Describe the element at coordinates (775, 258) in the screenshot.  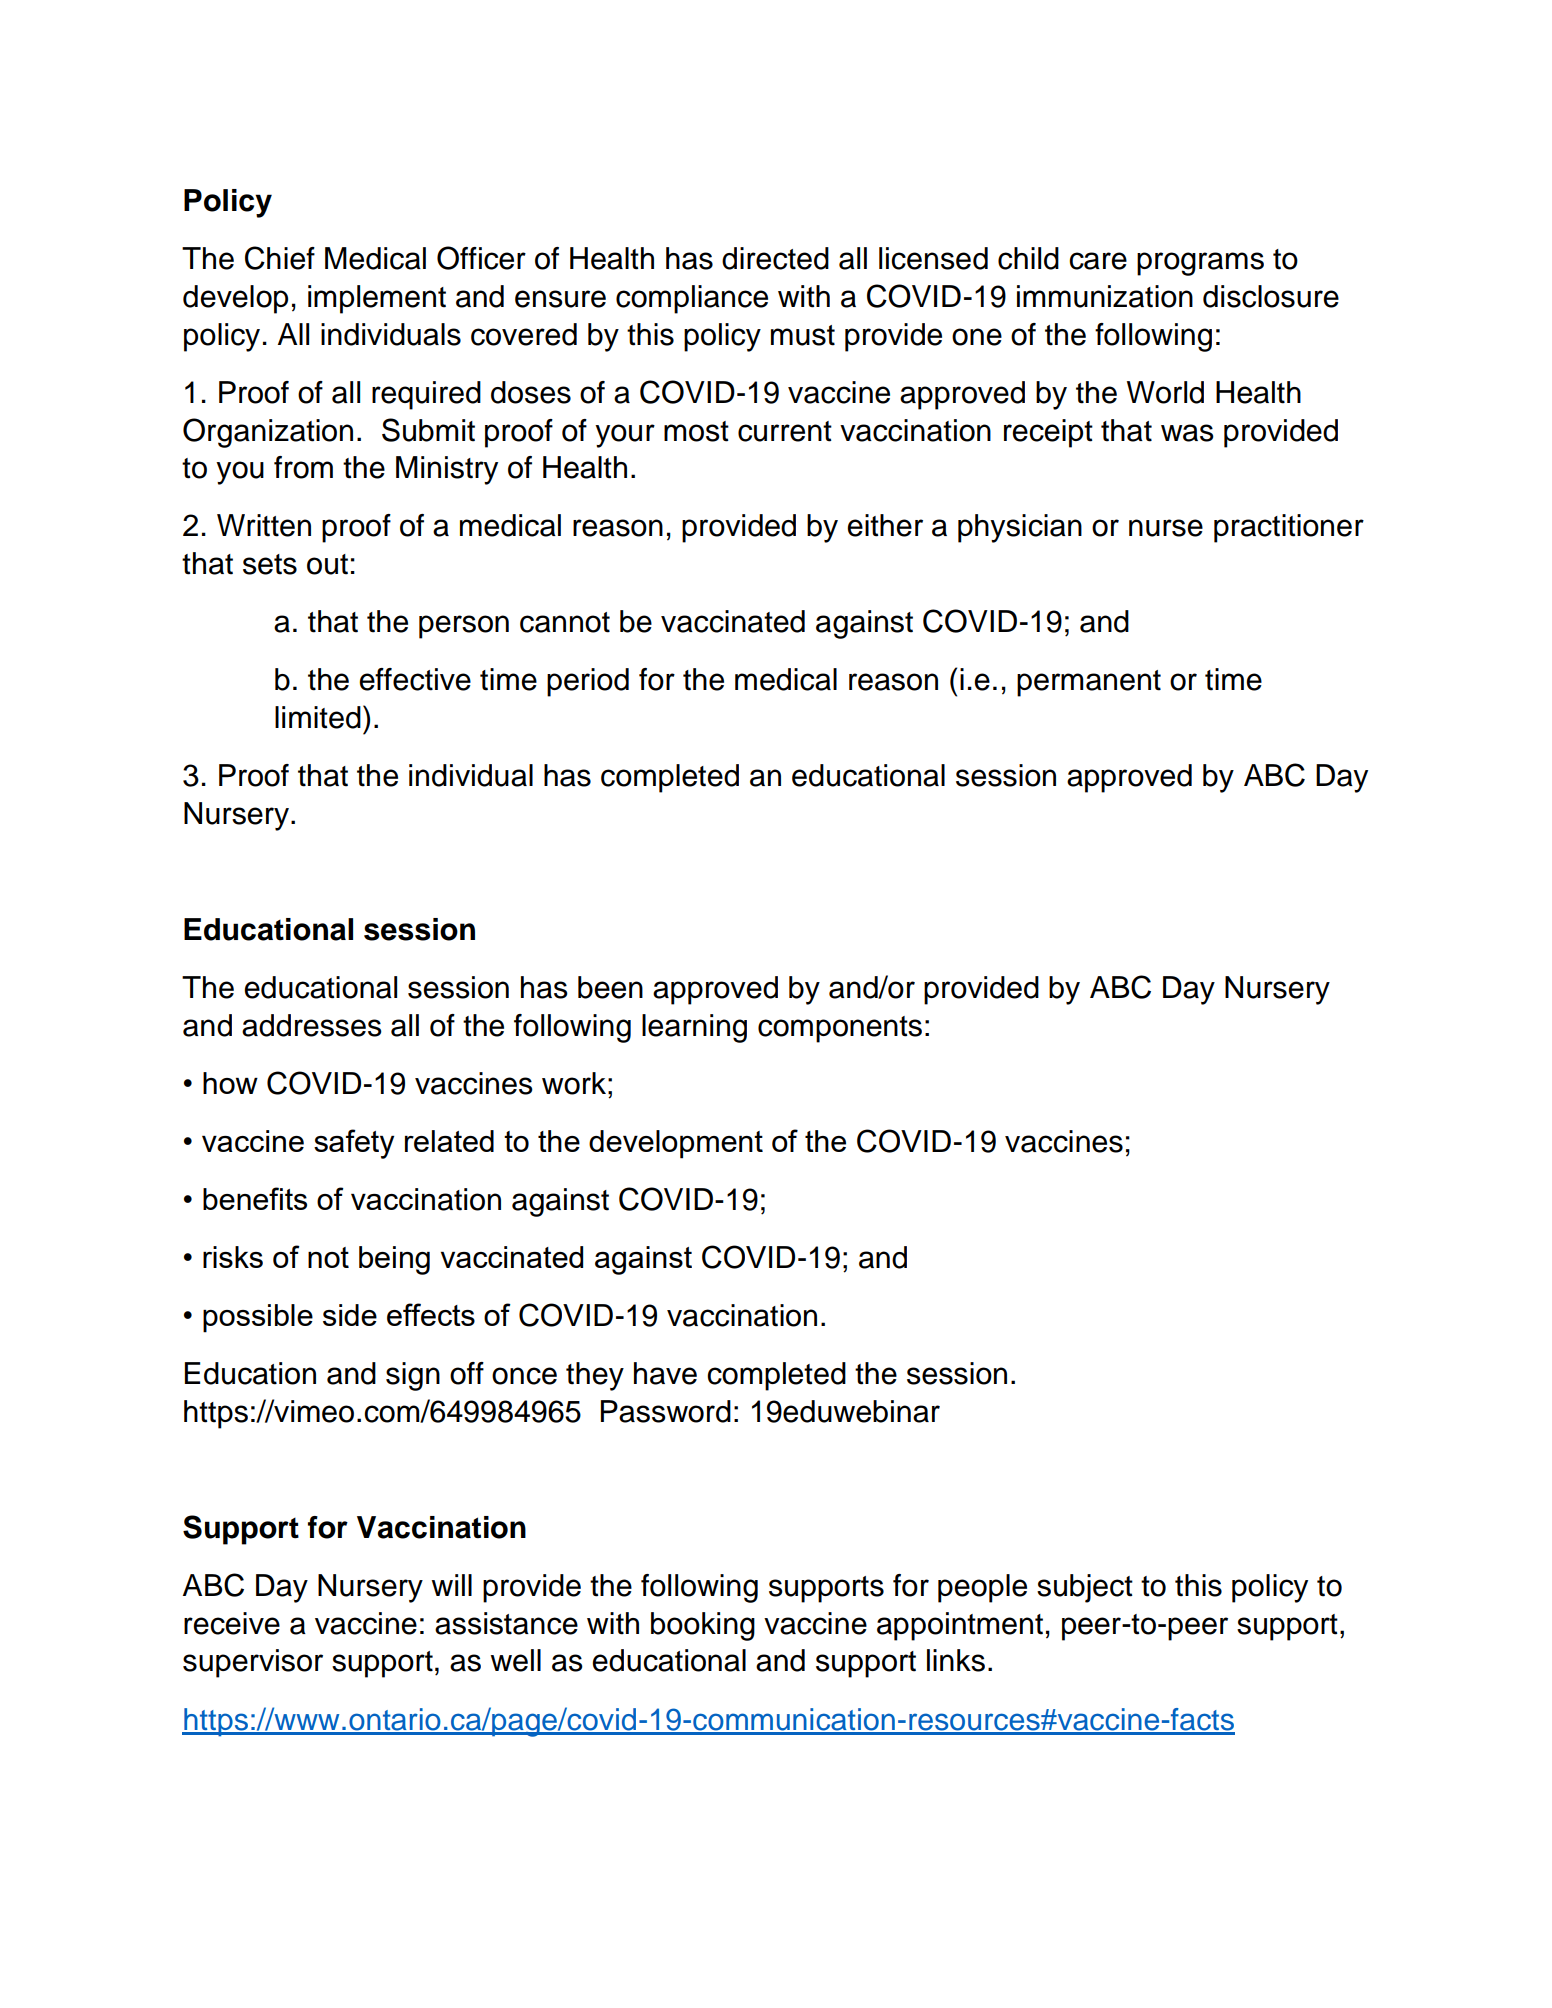
I see `directed` at that location.
